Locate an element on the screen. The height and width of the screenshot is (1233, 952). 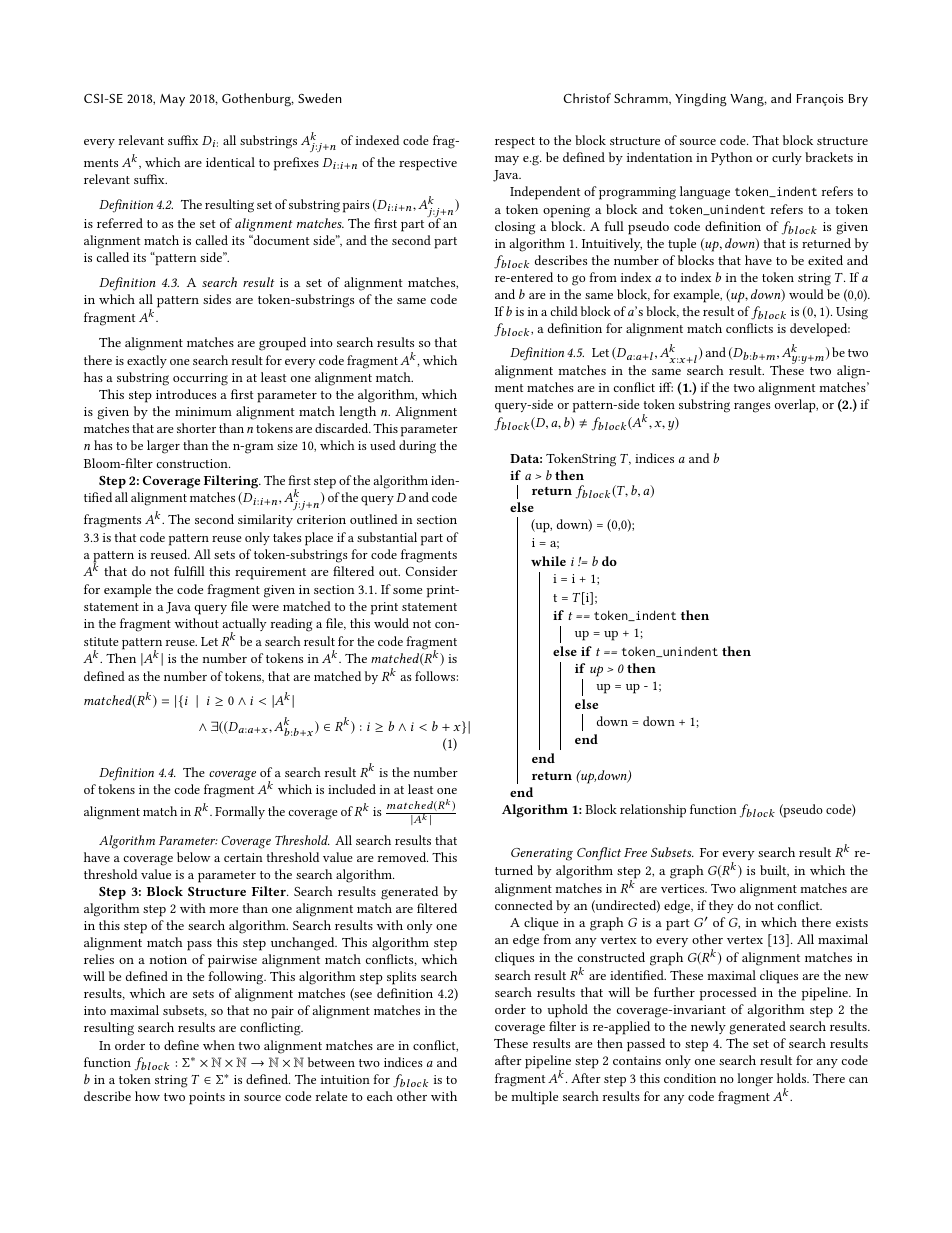
multiple is located at coordinates (534, 1098).
